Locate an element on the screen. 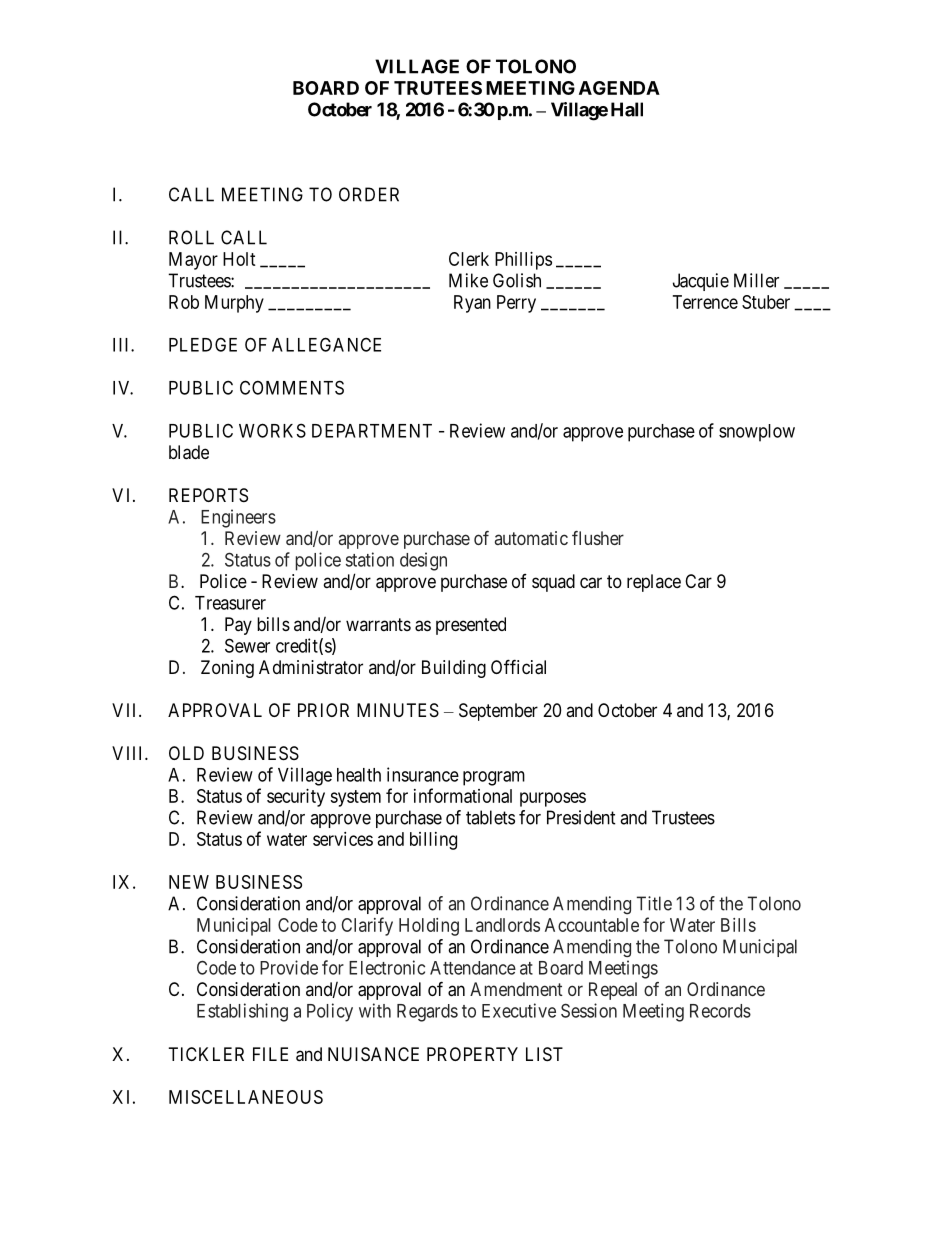 Image resolution: width=952 pixels, height=1233 pixels. ORDER is located at coordinates (369, 194).
